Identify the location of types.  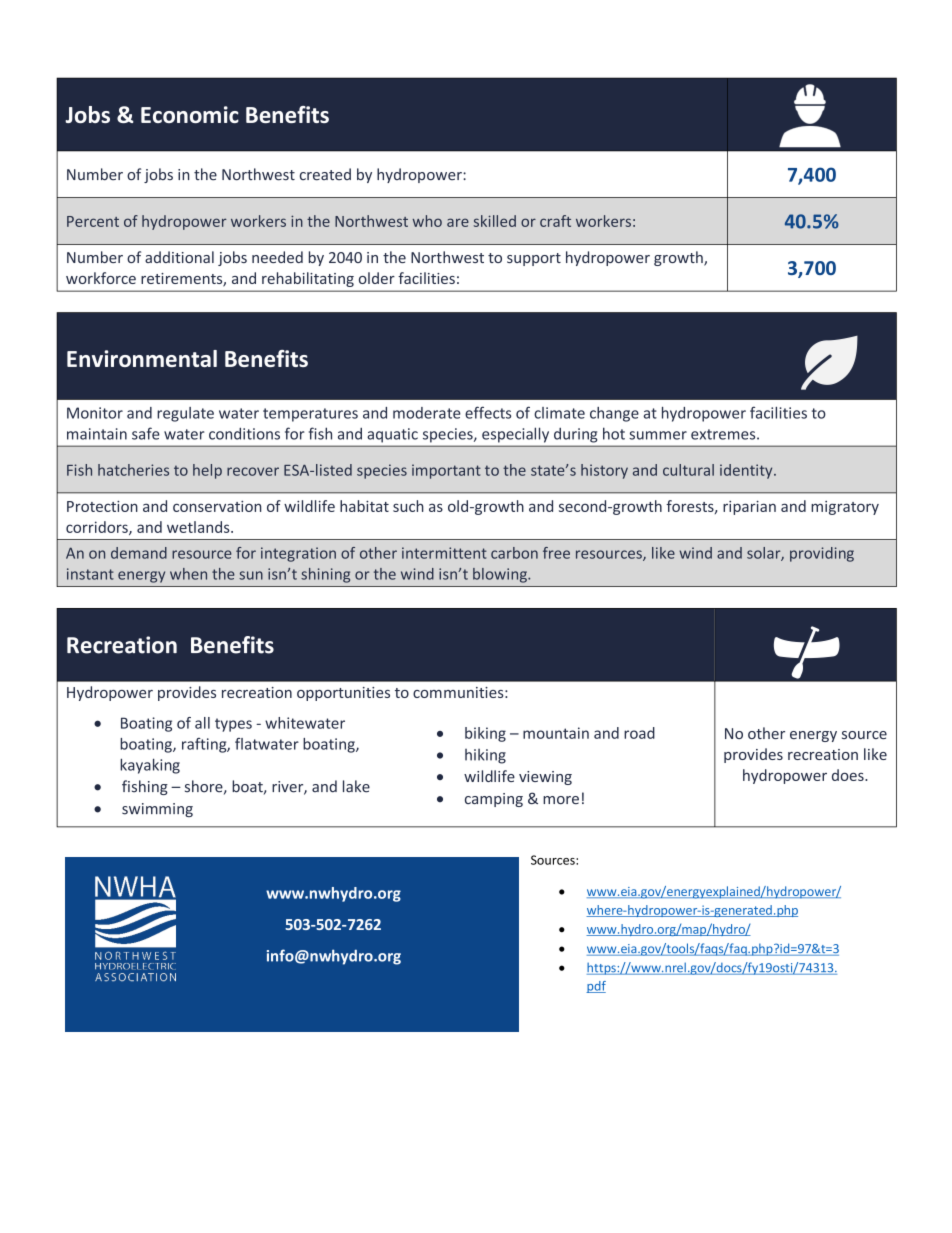
(233, 725).
